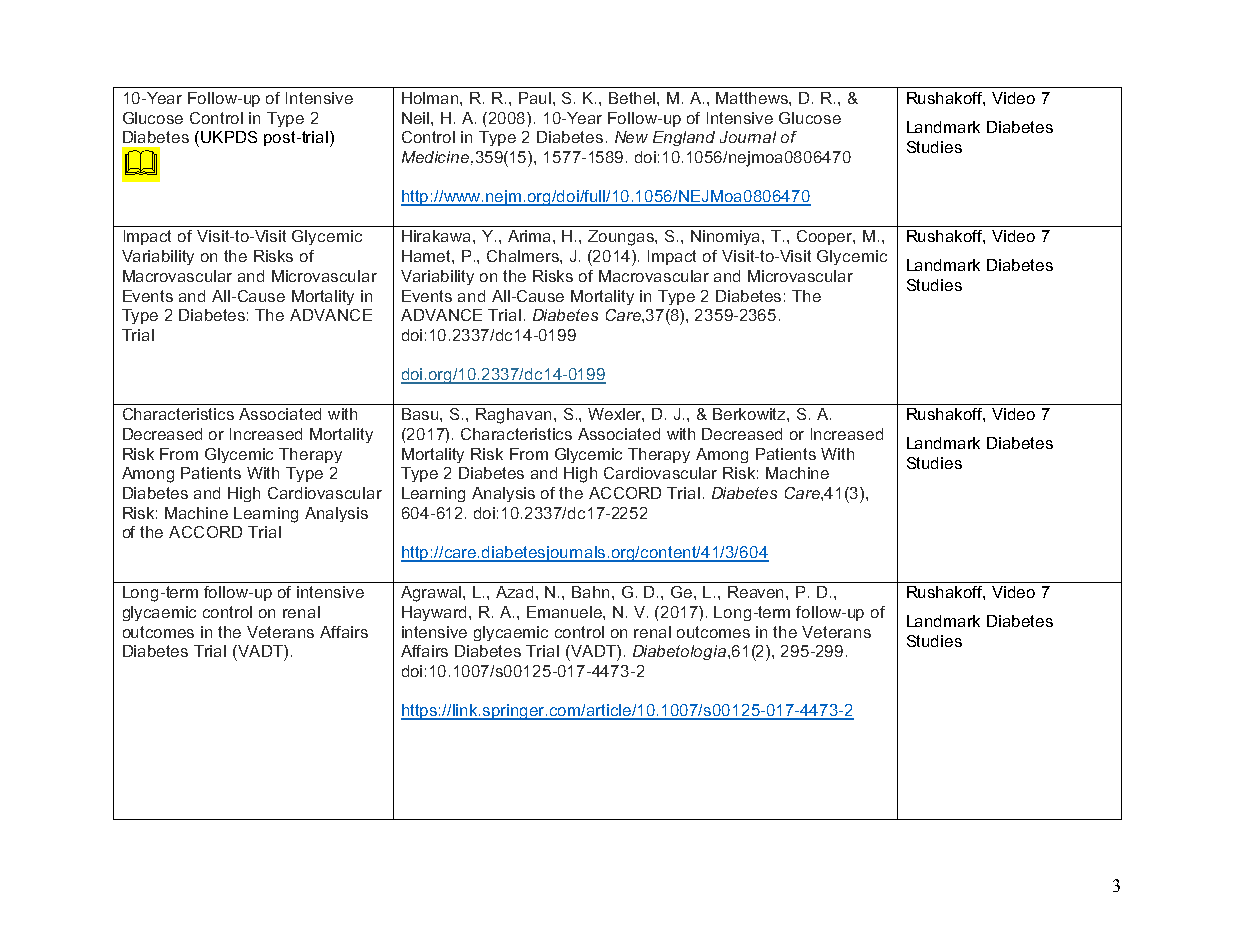 The width and height of the screenshot is (1233, 952). What do you see at coordinates (616, 415) in the screenshot?
I see `Wexler` at bounding box center [616, 415].
